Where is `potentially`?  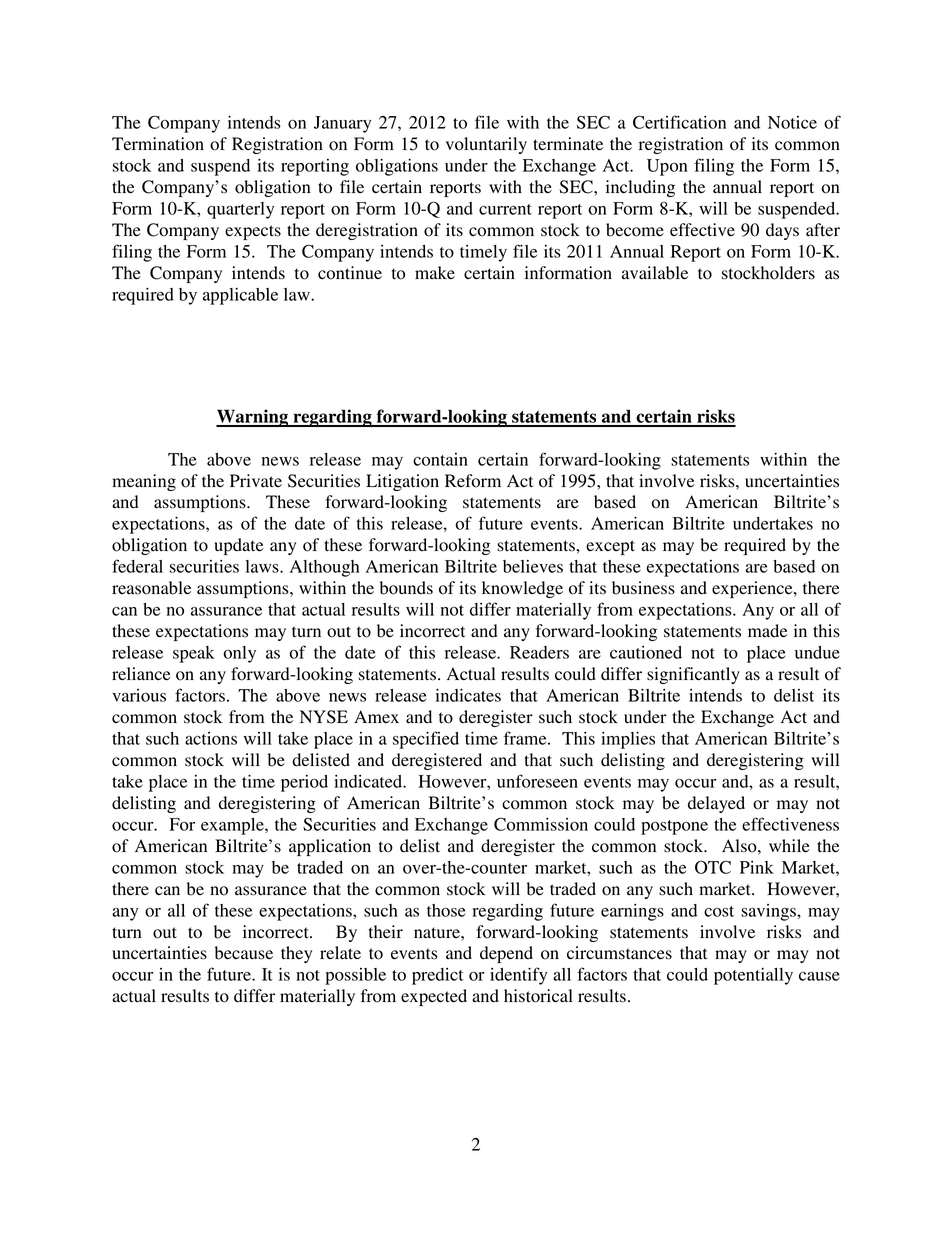
potentially is located at coordinates (753, 976).
